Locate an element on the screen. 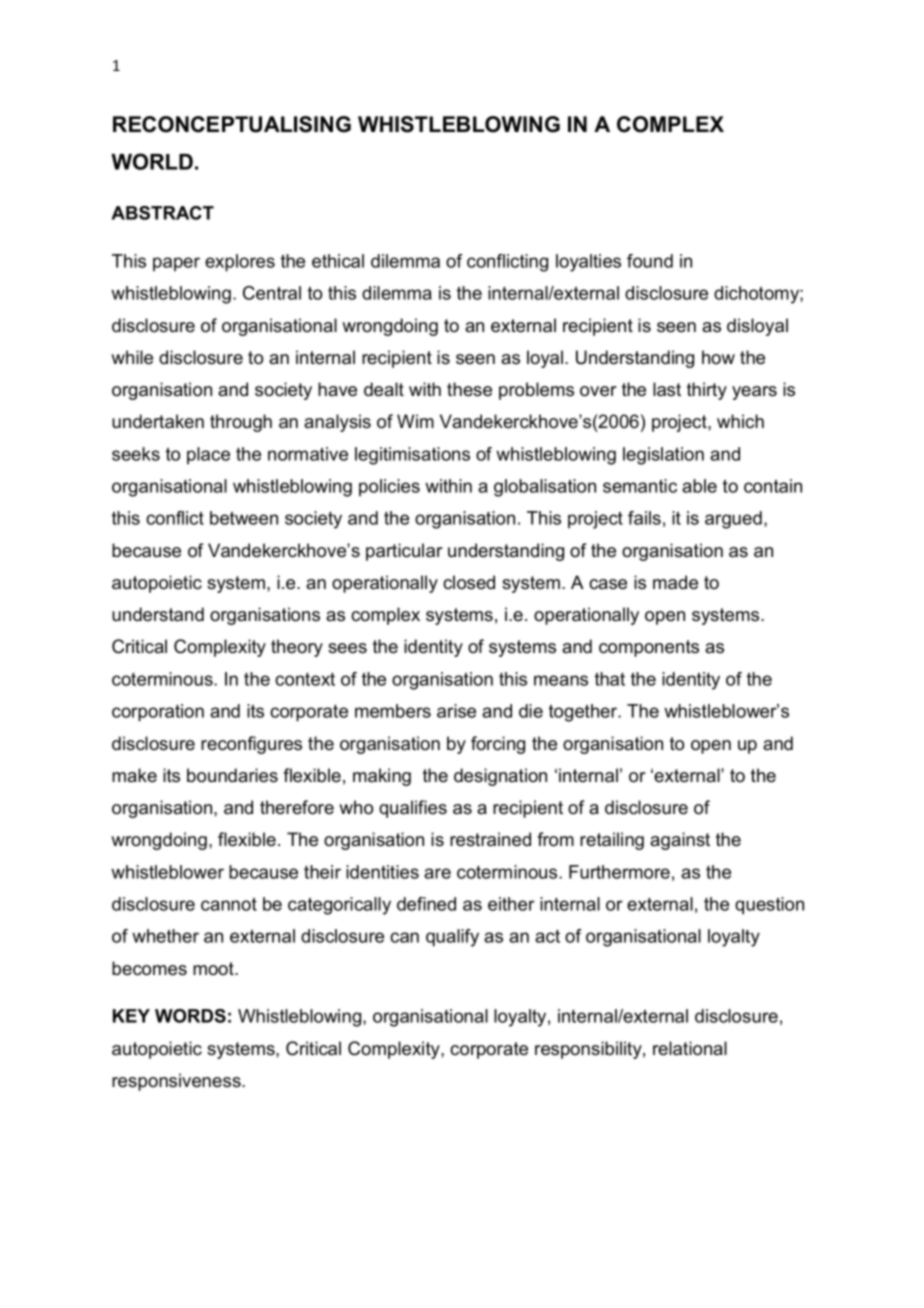 This screenshot has width=924, height=1308. policies is located at coordinates (389, 487).
